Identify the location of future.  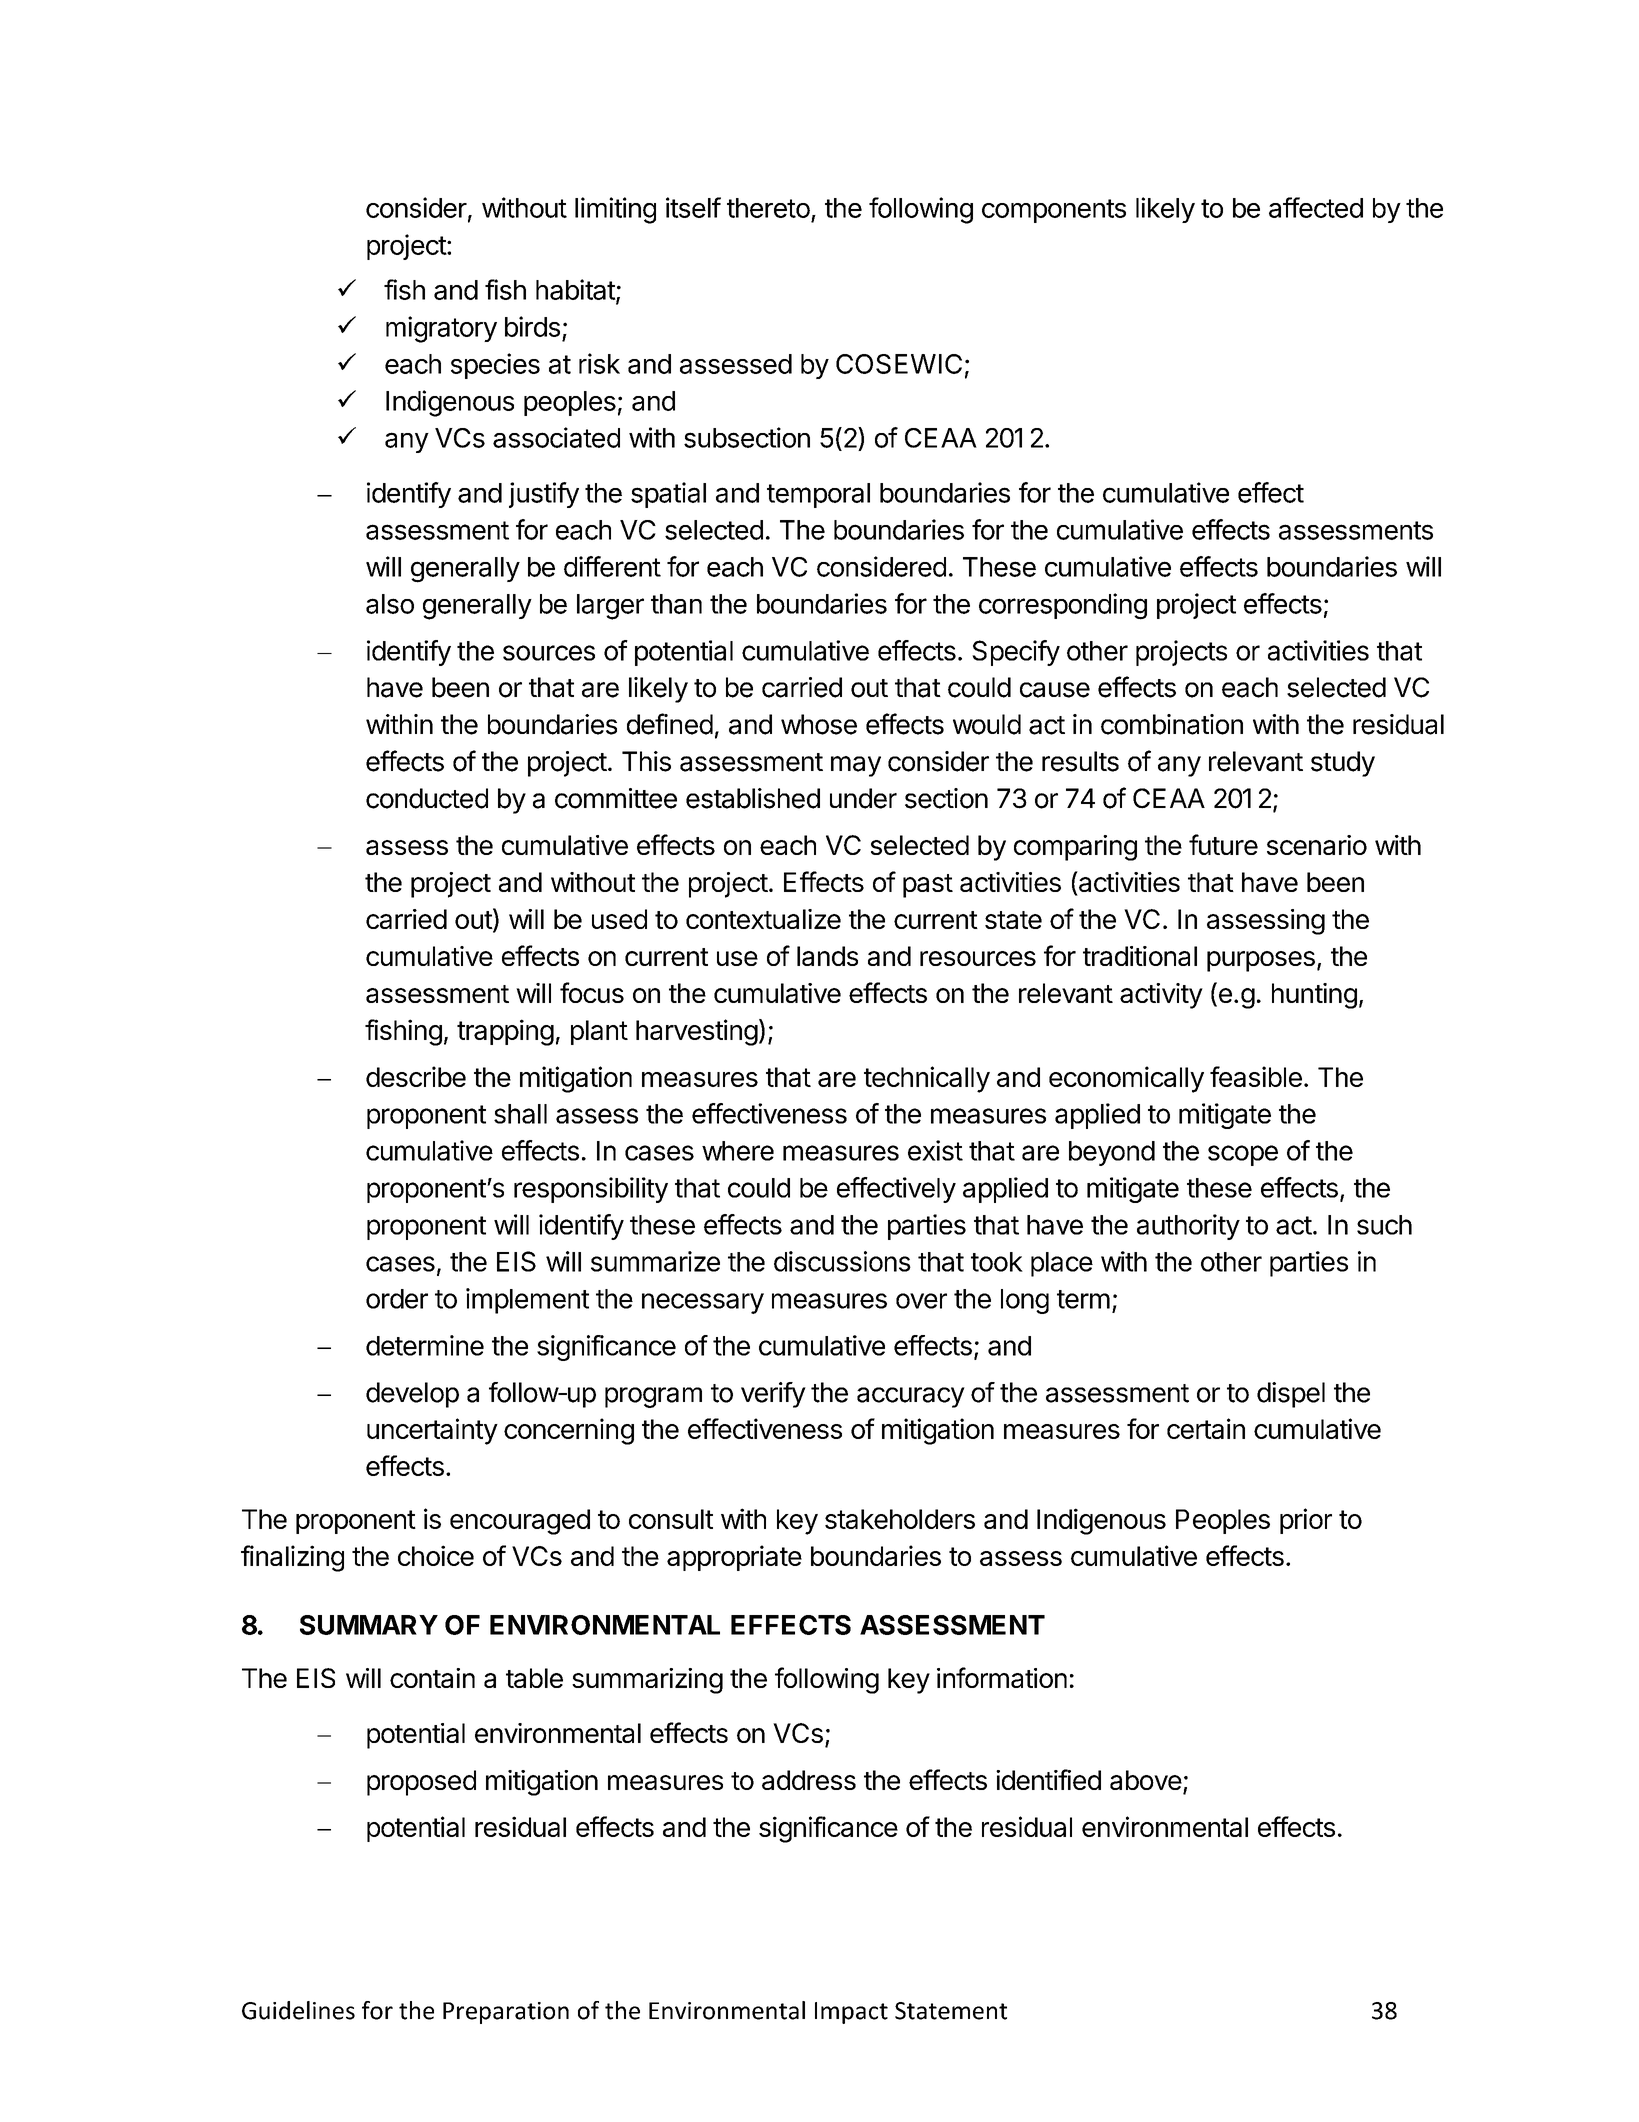
(1223, 844).
